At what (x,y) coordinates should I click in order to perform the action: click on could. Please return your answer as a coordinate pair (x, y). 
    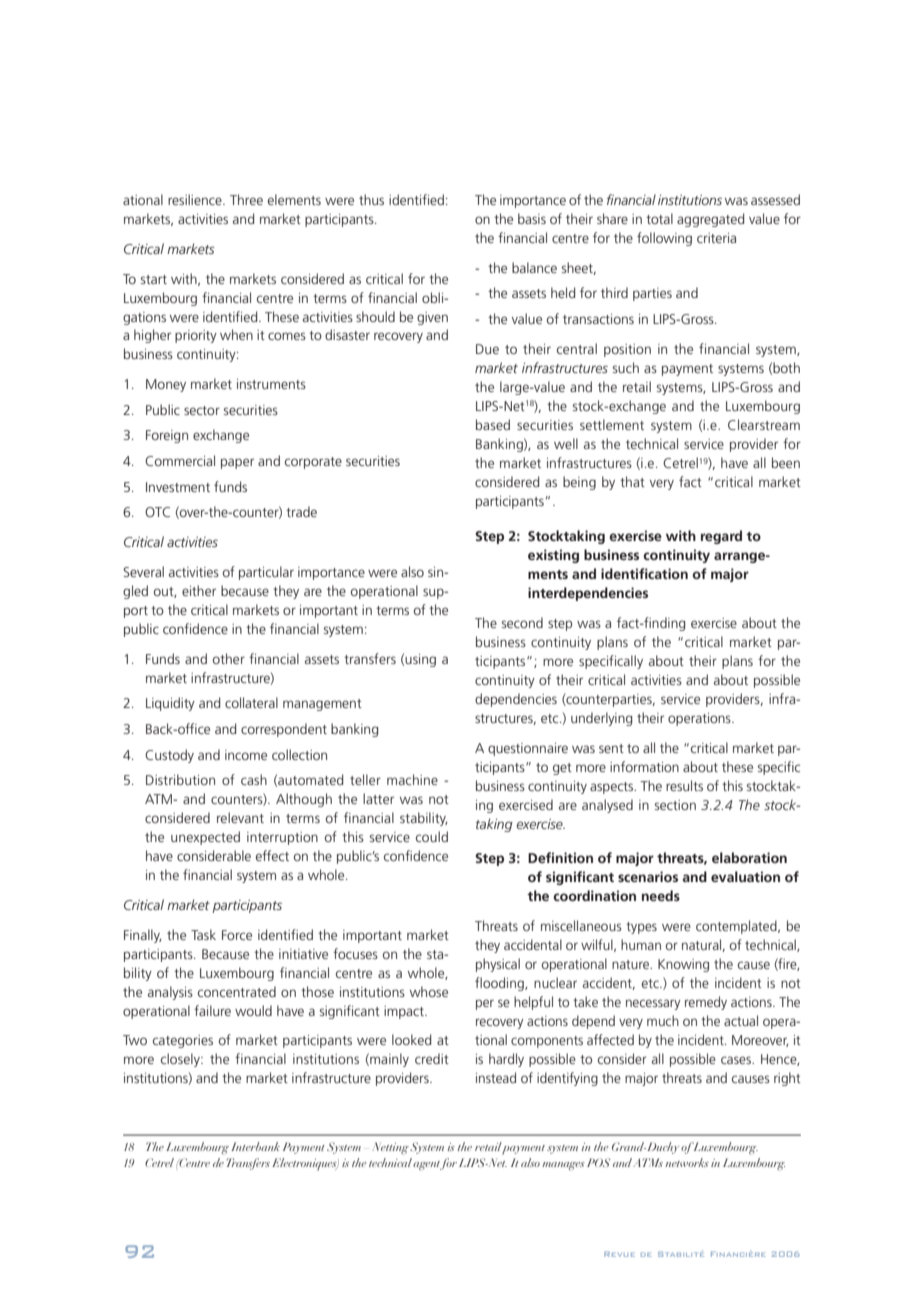
    Looking at the image, I should click on (432, 836).
